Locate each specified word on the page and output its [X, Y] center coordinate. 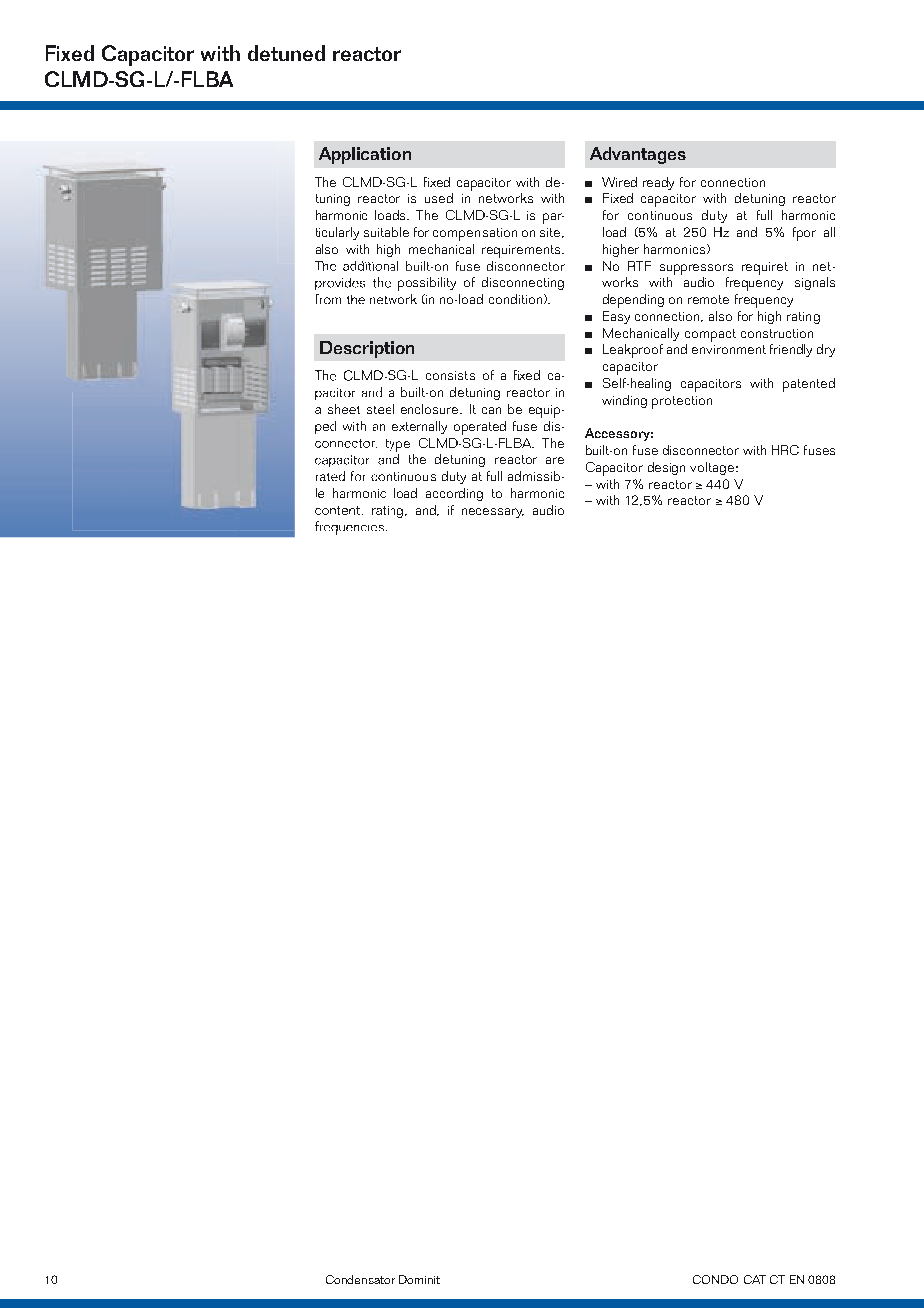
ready [658, 183]
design [666, 468]
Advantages [638, 155]
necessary [493, 513]
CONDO [715, 1279]
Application [365, 155]
